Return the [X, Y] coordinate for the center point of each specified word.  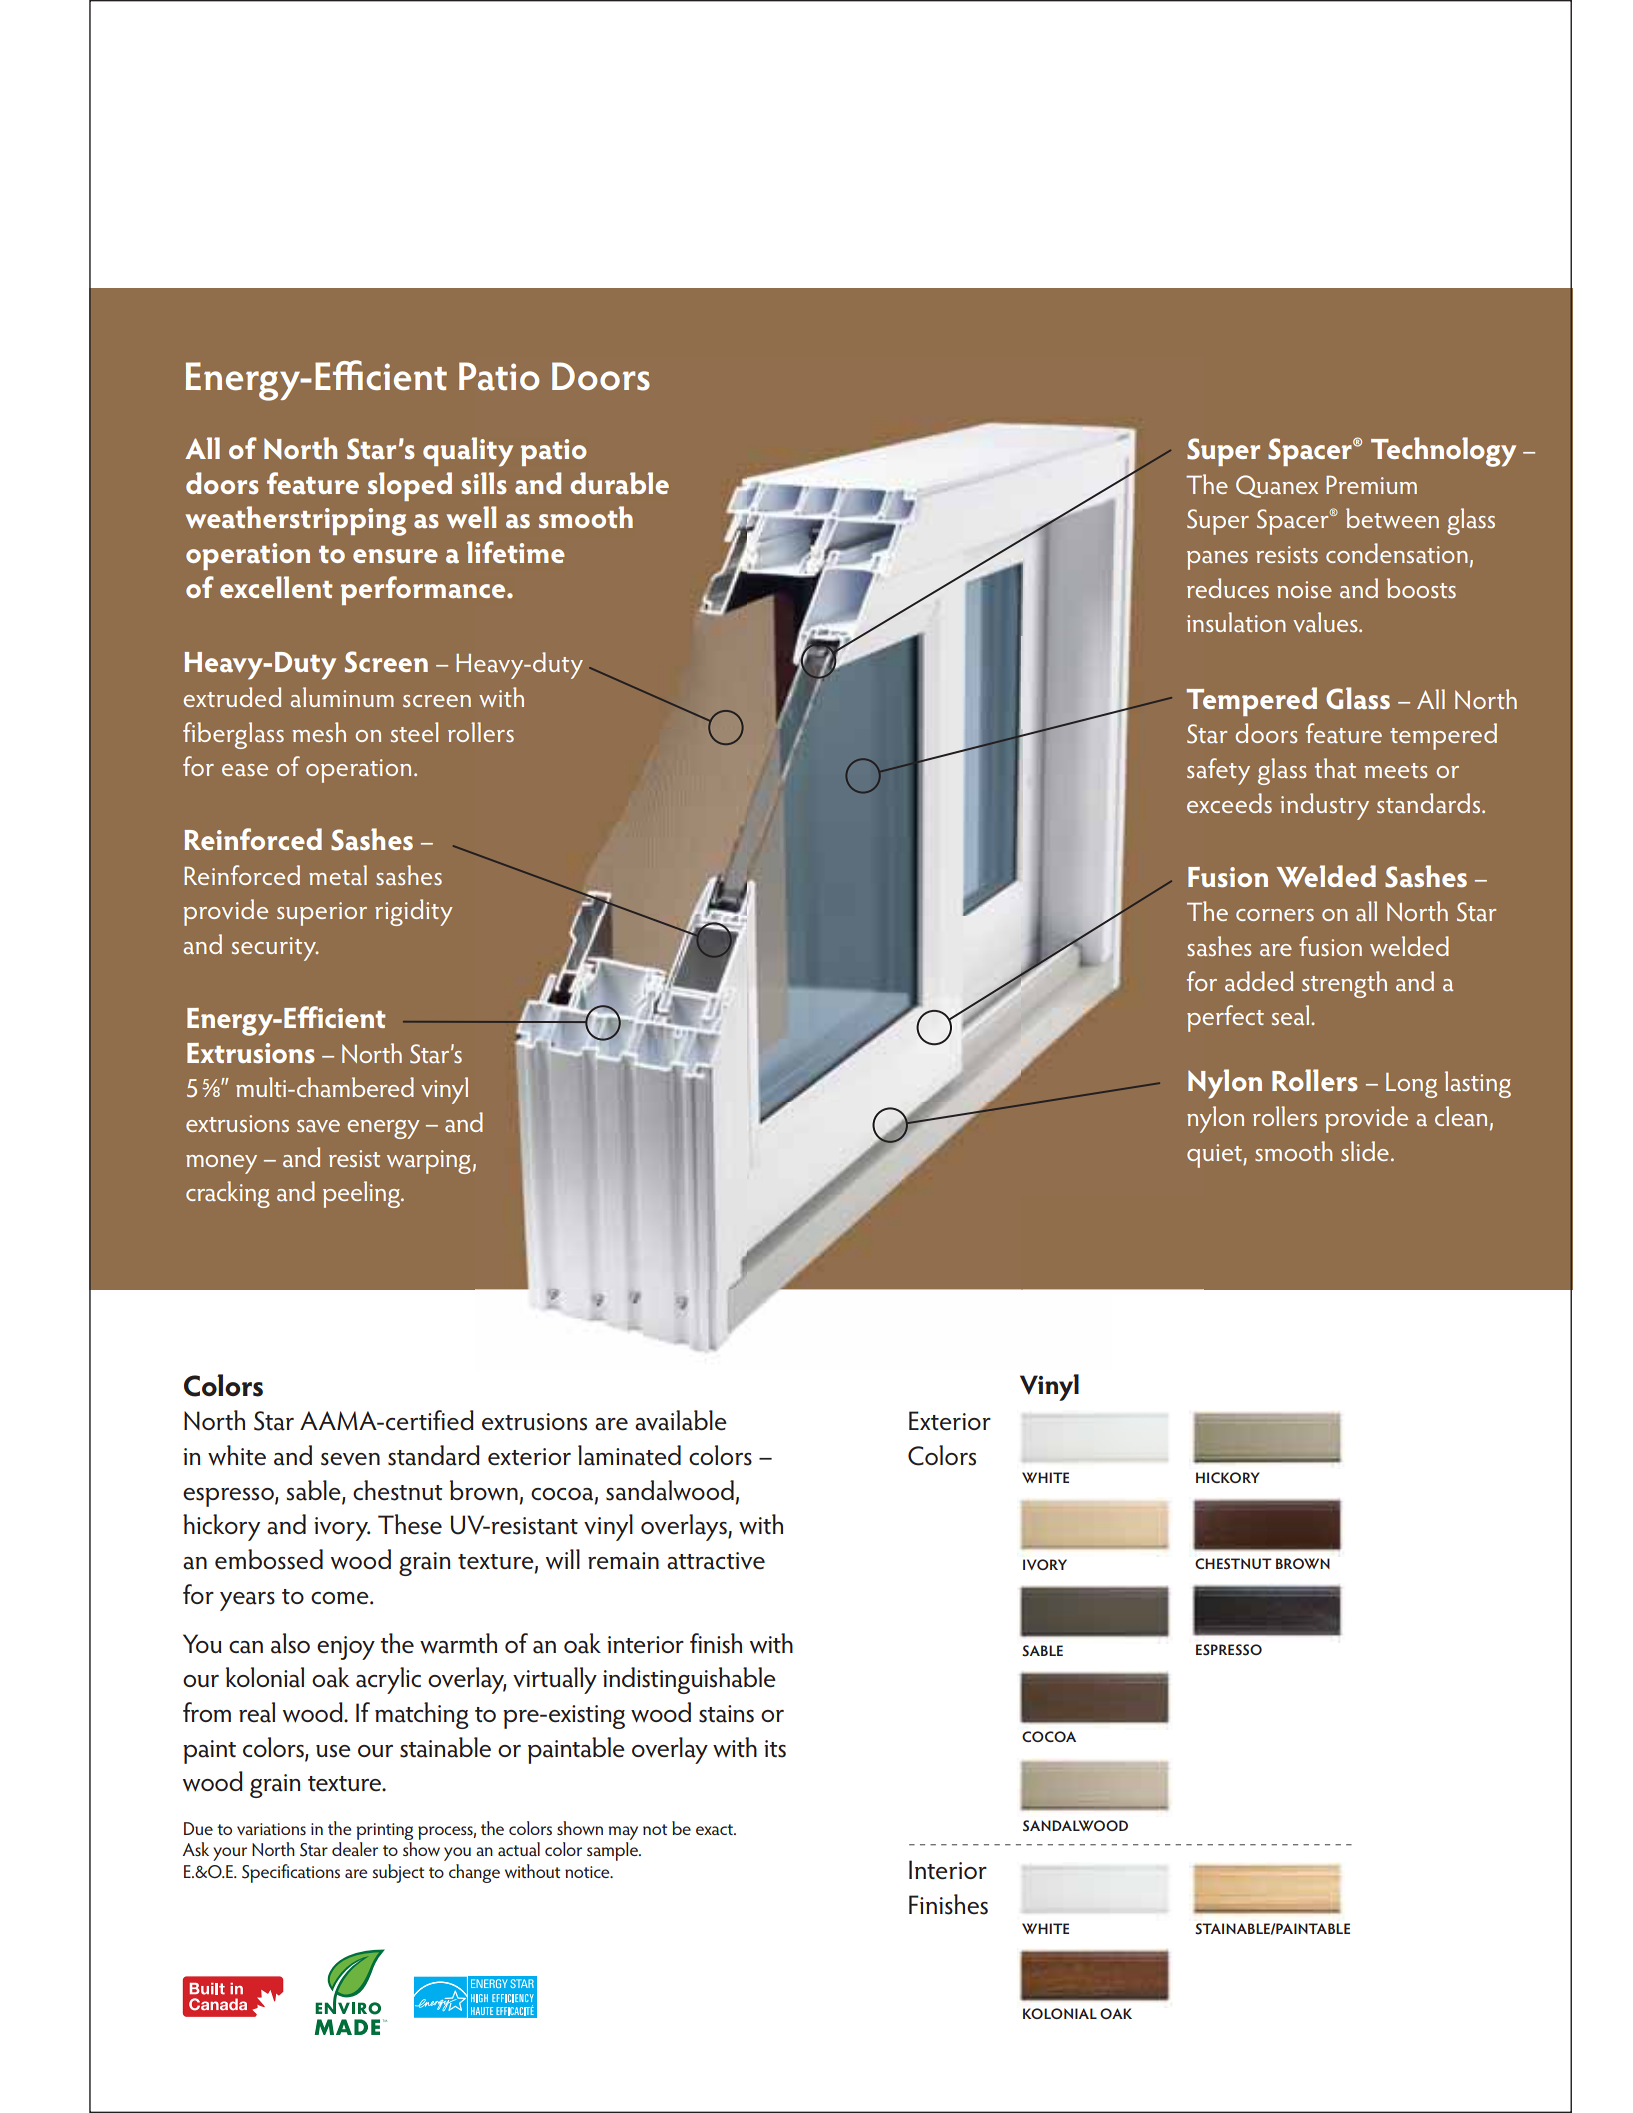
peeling [362, 1194]
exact [715, 1829]
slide [1365, 1151]
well [471, 517]
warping [429, 1162]
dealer [355, 1849]
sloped [410, 486]
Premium [1371, 485]
